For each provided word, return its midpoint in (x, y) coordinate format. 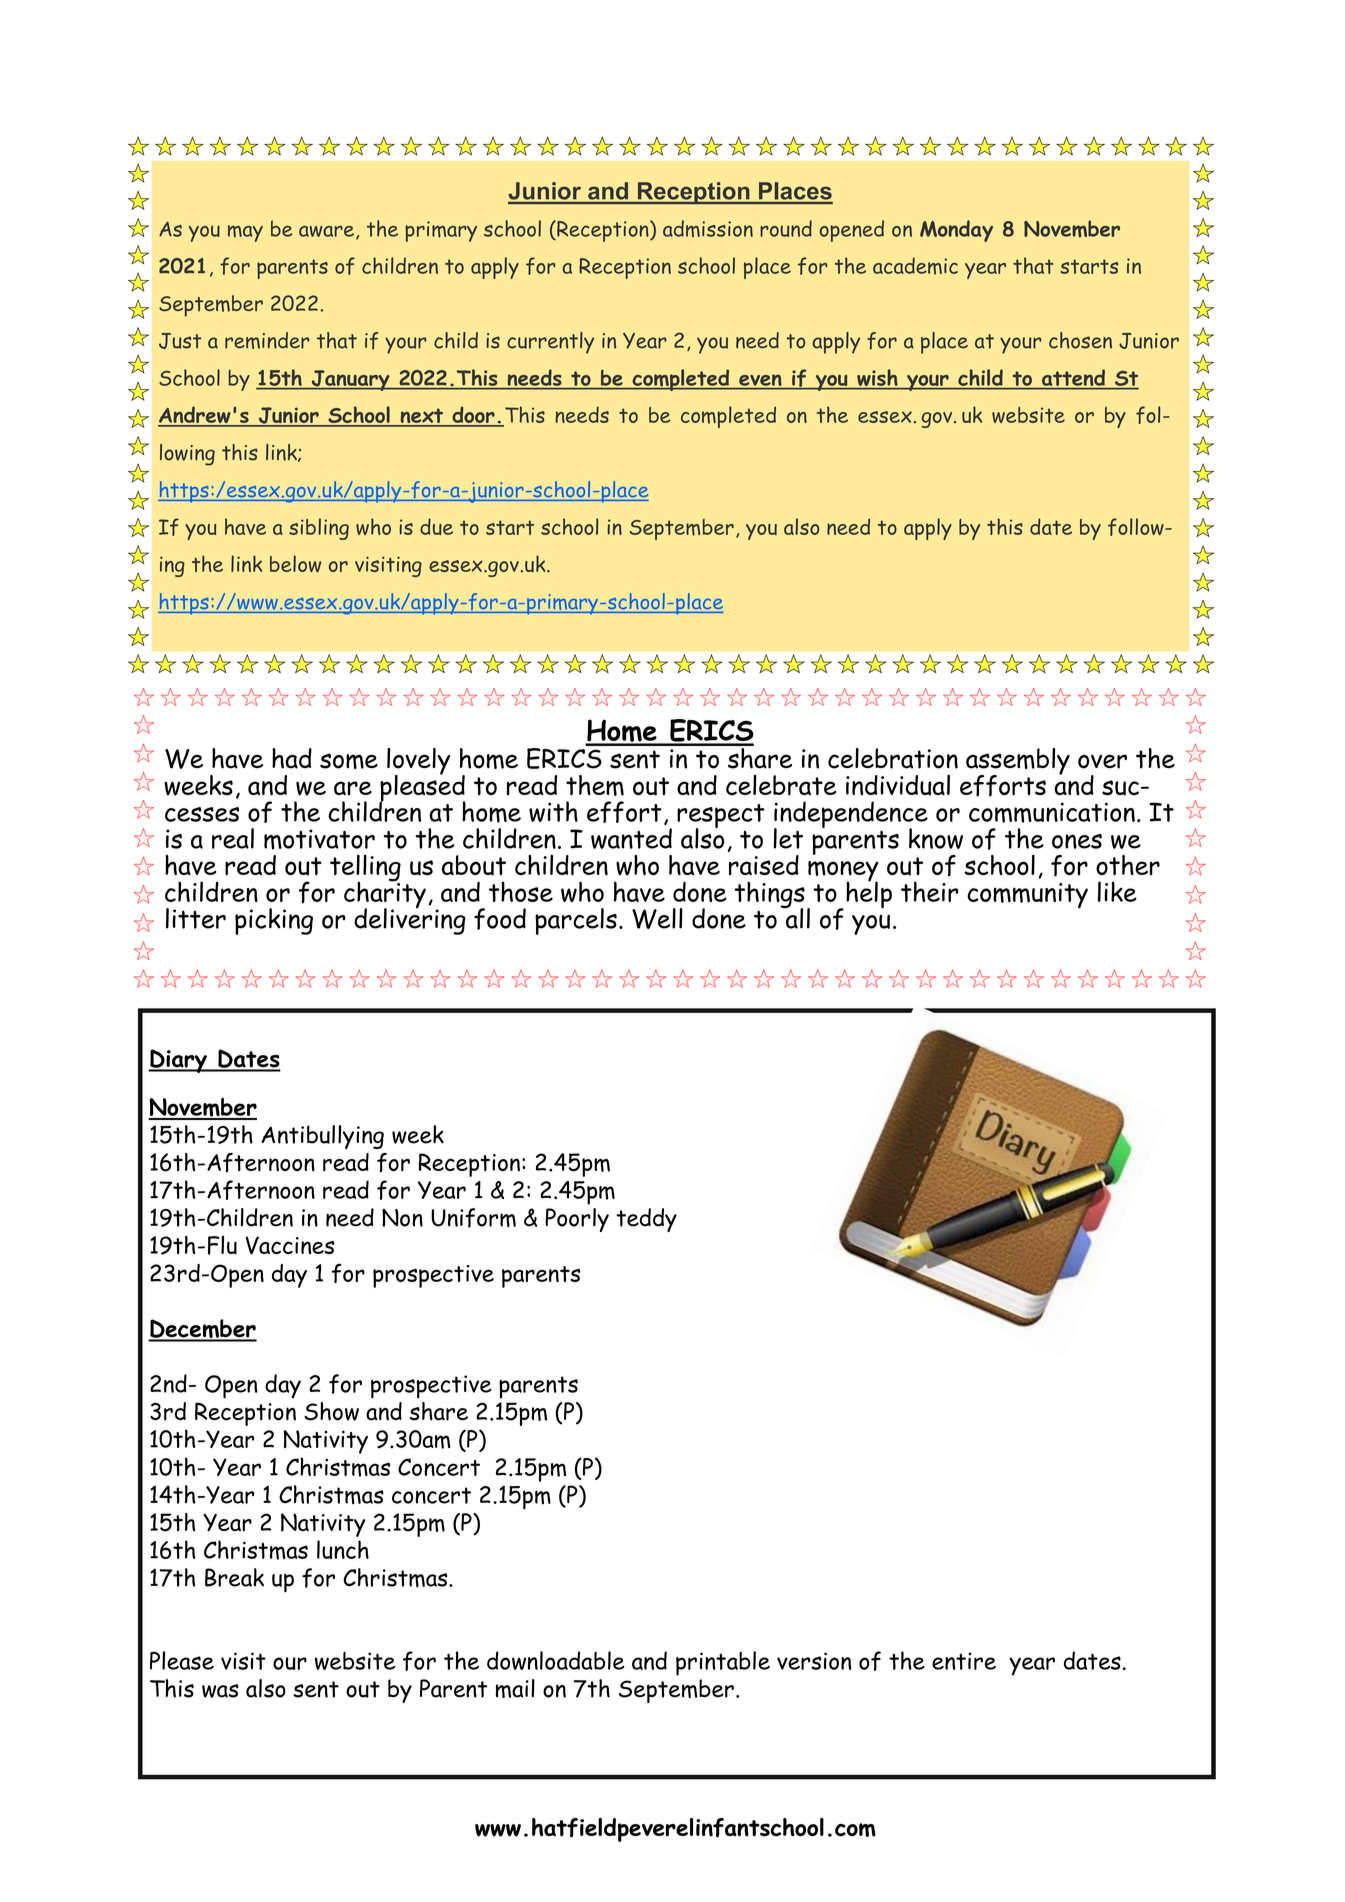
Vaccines (290, 1245)
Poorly (577, 1220)
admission (708, 228)
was (220, 1691)
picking (274, 921)
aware (326, 231)
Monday (956, 231)
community (1027, 896)
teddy (646, 1220)
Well (657, 918)
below (295, 563)
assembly (1018, 762)
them (595, 785)
